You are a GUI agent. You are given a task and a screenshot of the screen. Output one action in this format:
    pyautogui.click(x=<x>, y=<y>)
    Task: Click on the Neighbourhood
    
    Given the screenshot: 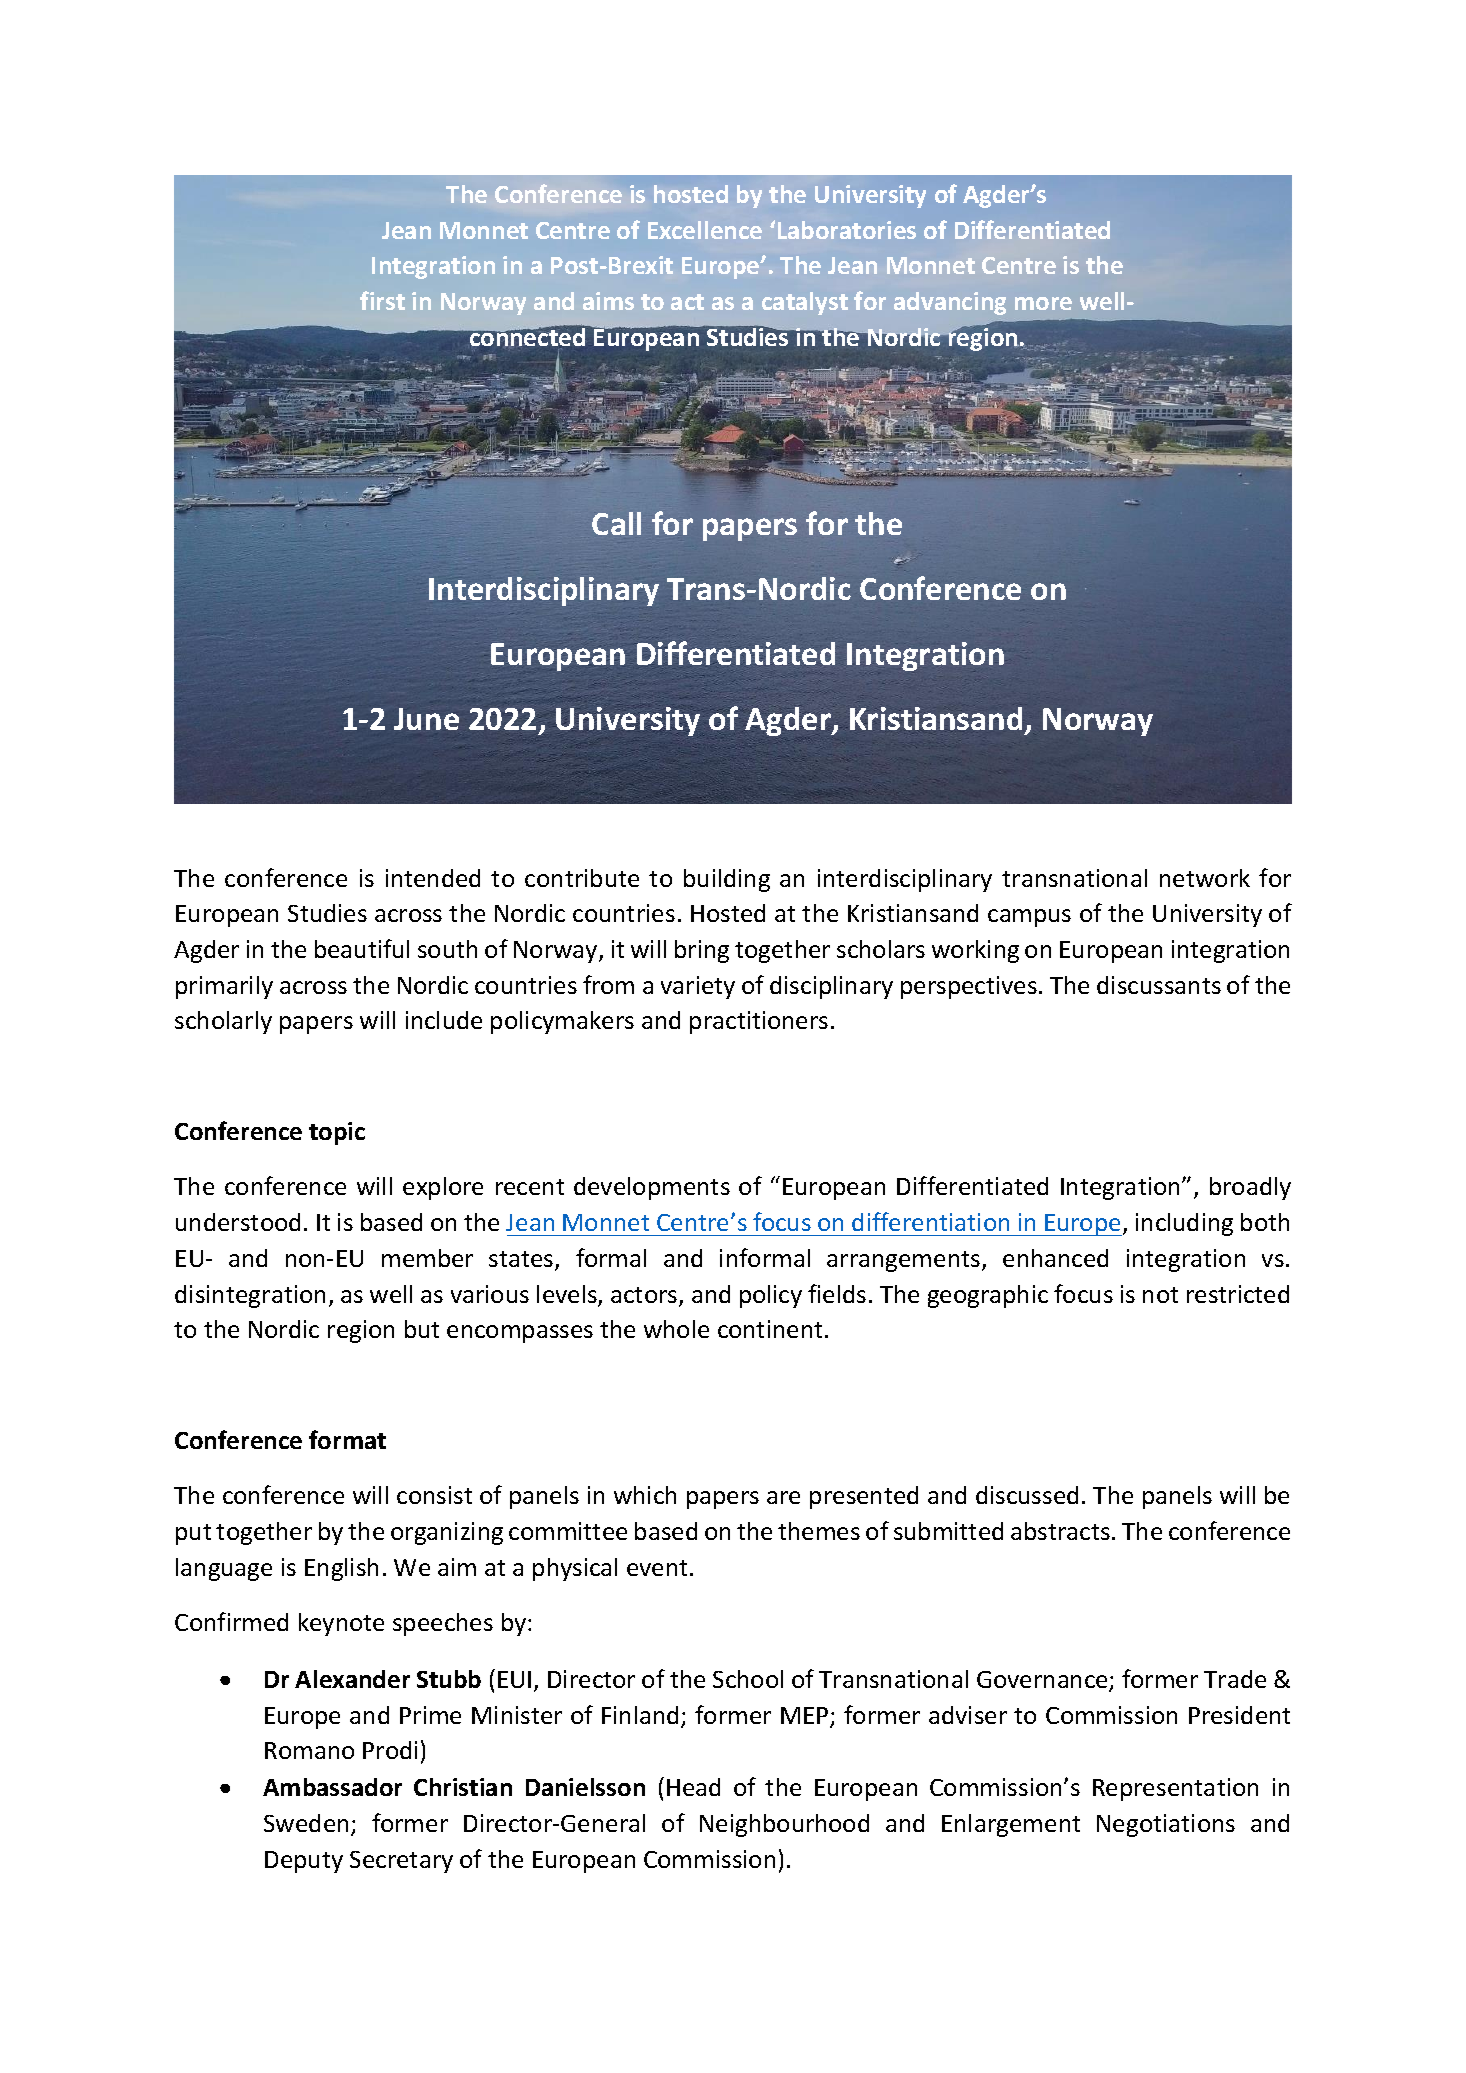 What is the action you would take?
    pyautogui.click(x=784, y=1825)
